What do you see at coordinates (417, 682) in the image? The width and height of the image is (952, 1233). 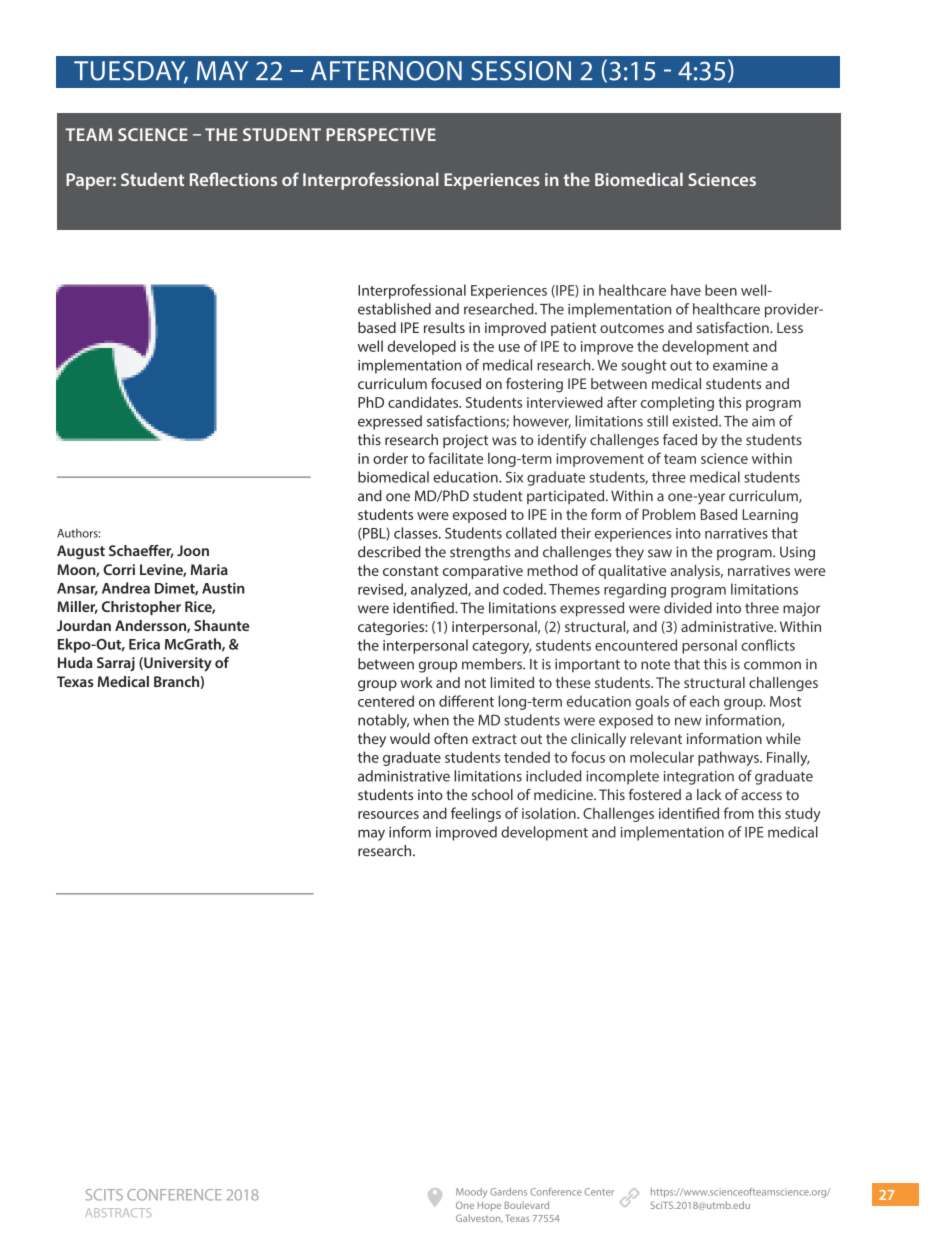 I see `work` at bounding box center [417, 682].
